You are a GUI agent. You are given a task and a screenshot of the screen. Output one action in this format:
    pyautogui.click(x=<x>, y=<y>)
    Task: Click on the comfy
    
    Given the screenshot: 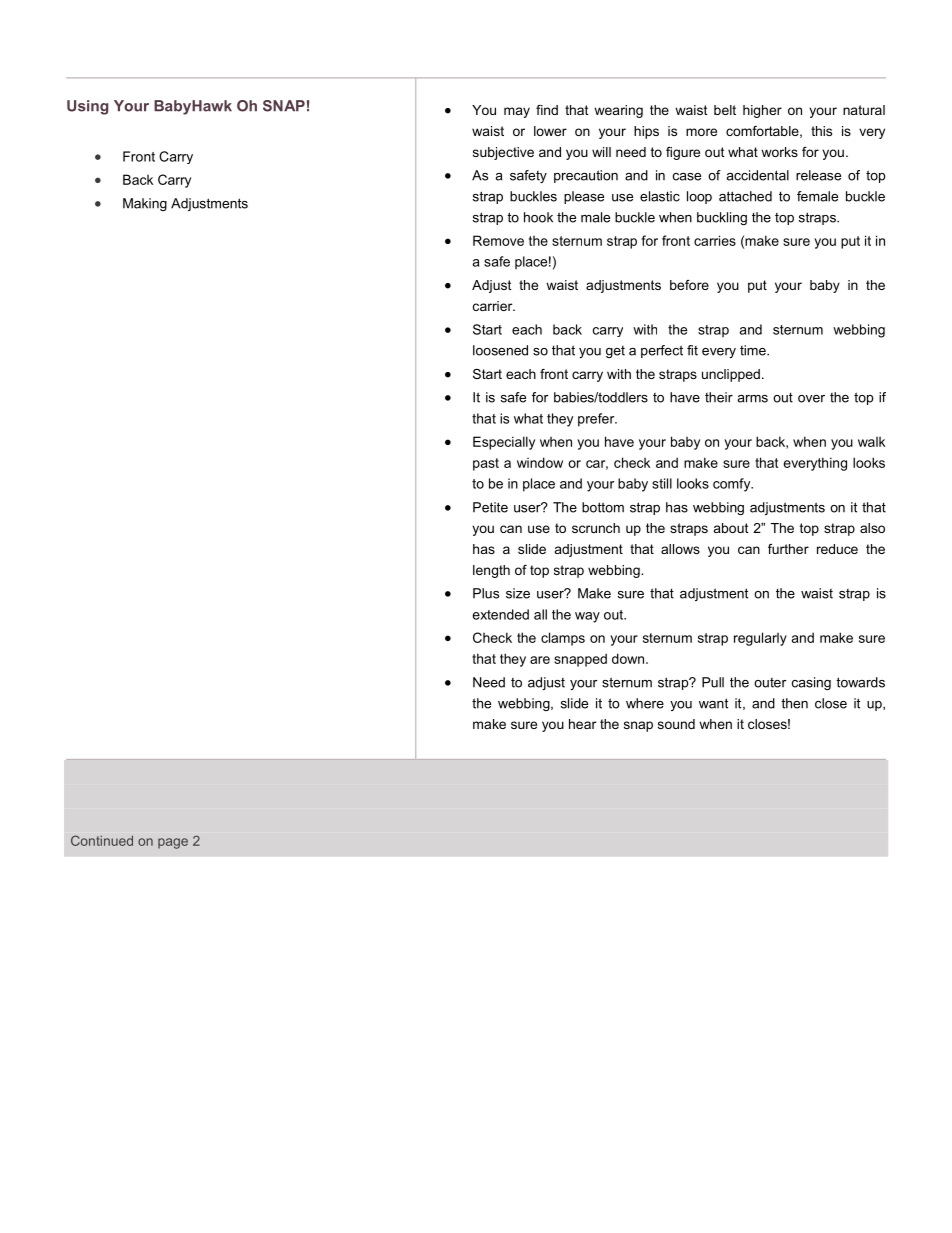 What is the action you would take?
    pyautogui.click(x=733, y=485)
